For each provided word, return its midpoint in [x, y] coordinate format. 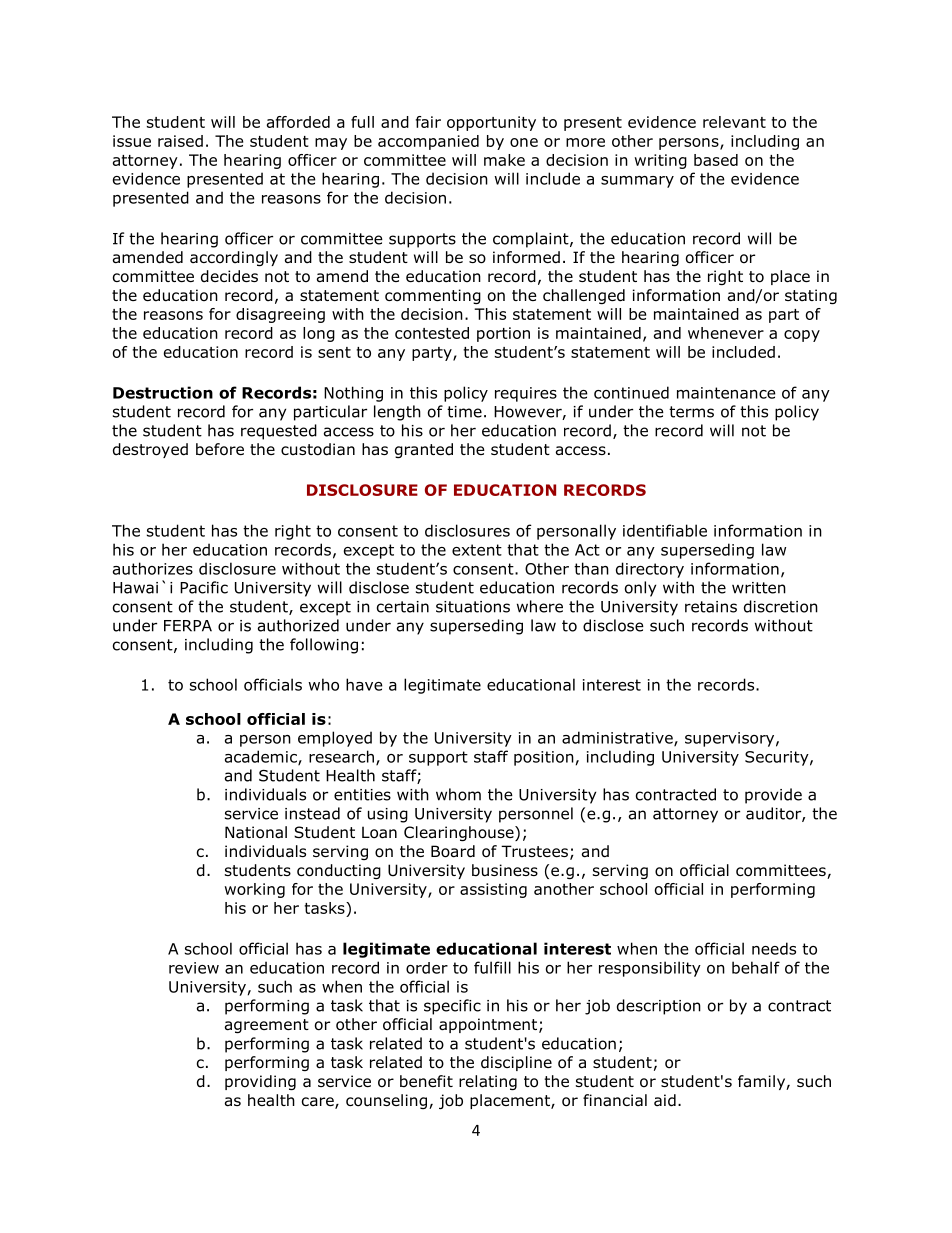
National [256, 832]
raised [180, 141]
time [464, 412]
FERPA [188, 626]
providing [260, 1082]
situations [473, 607]
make [504, 160]
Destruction [163, 392]
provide [773, 796]
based [716, 160]
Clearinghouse [460, 833]
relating [488, 1082]
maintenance [726, 393]
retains [711, 607]
